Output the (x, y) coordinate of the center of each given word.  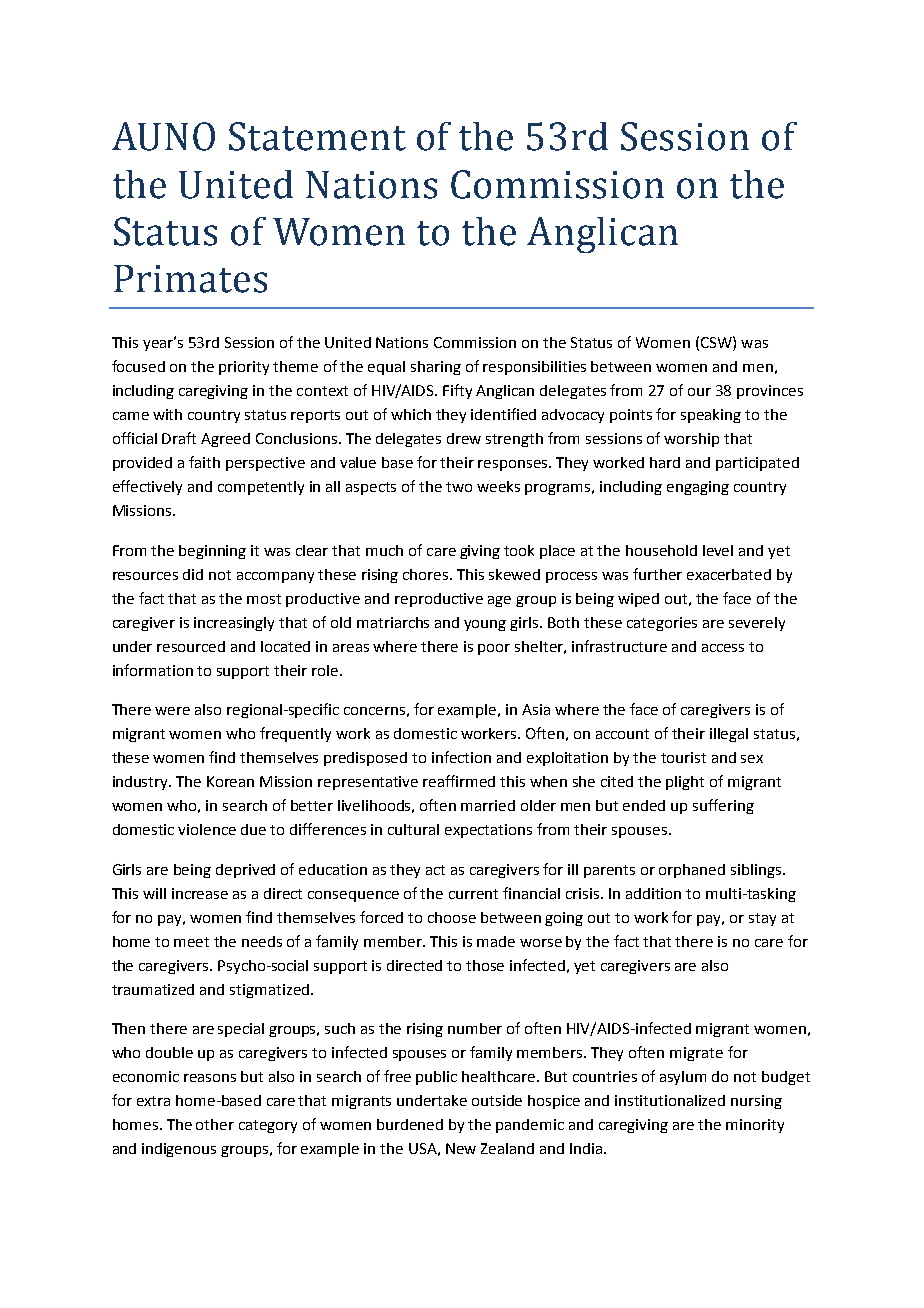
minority (755, 1126)
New (461, 1148)
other (215, 1124)
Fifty (457, 391)
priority (244, 368)
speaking (711, 416)
